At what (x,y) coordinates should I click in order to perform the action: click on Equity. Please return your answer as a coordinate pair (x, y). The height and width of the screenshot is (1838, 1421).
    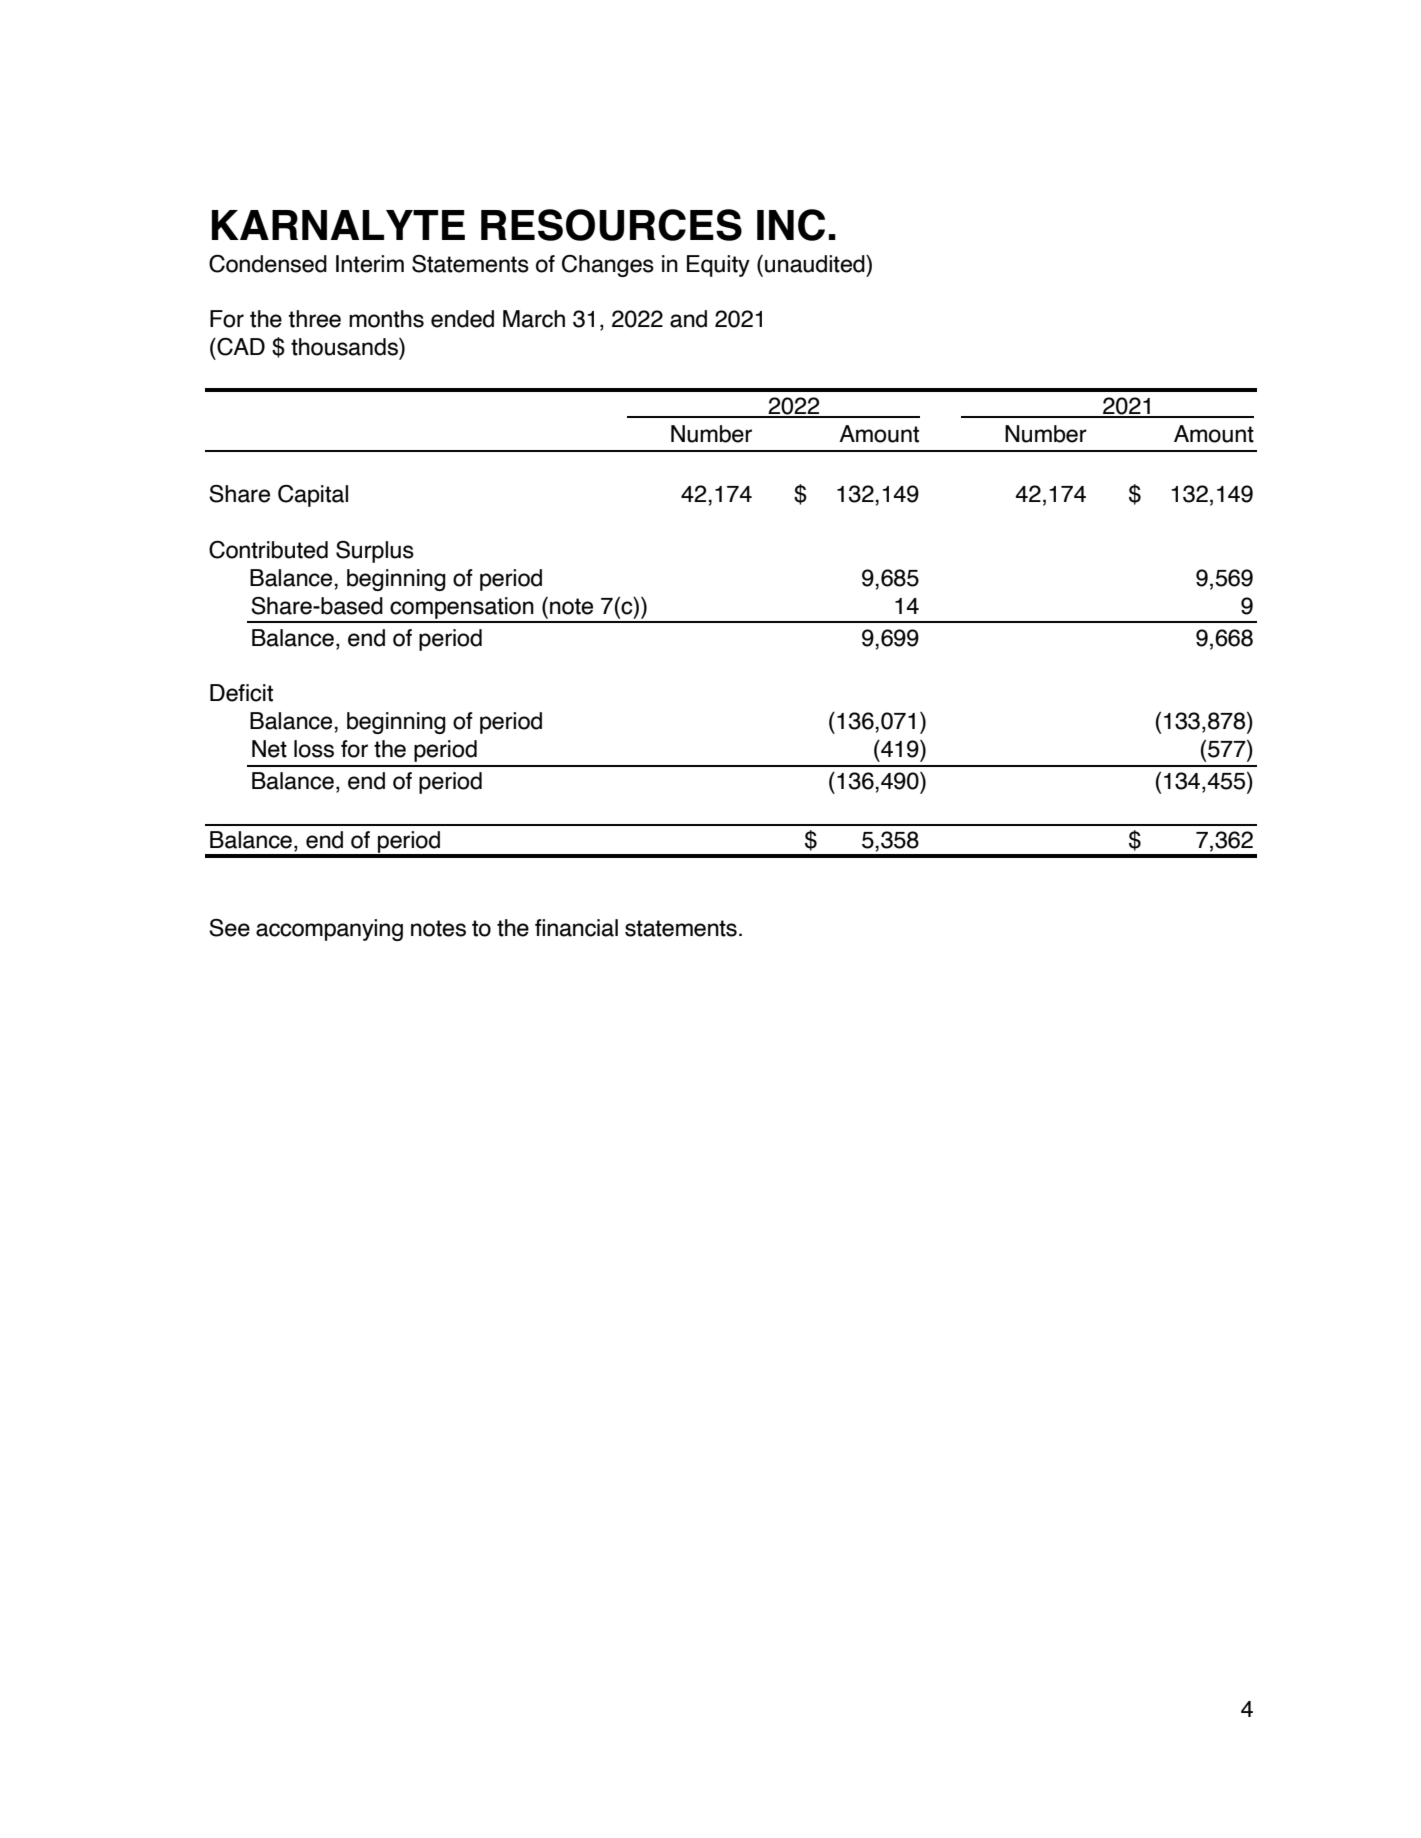
    Looking at the image, I should click on (718, 266).
